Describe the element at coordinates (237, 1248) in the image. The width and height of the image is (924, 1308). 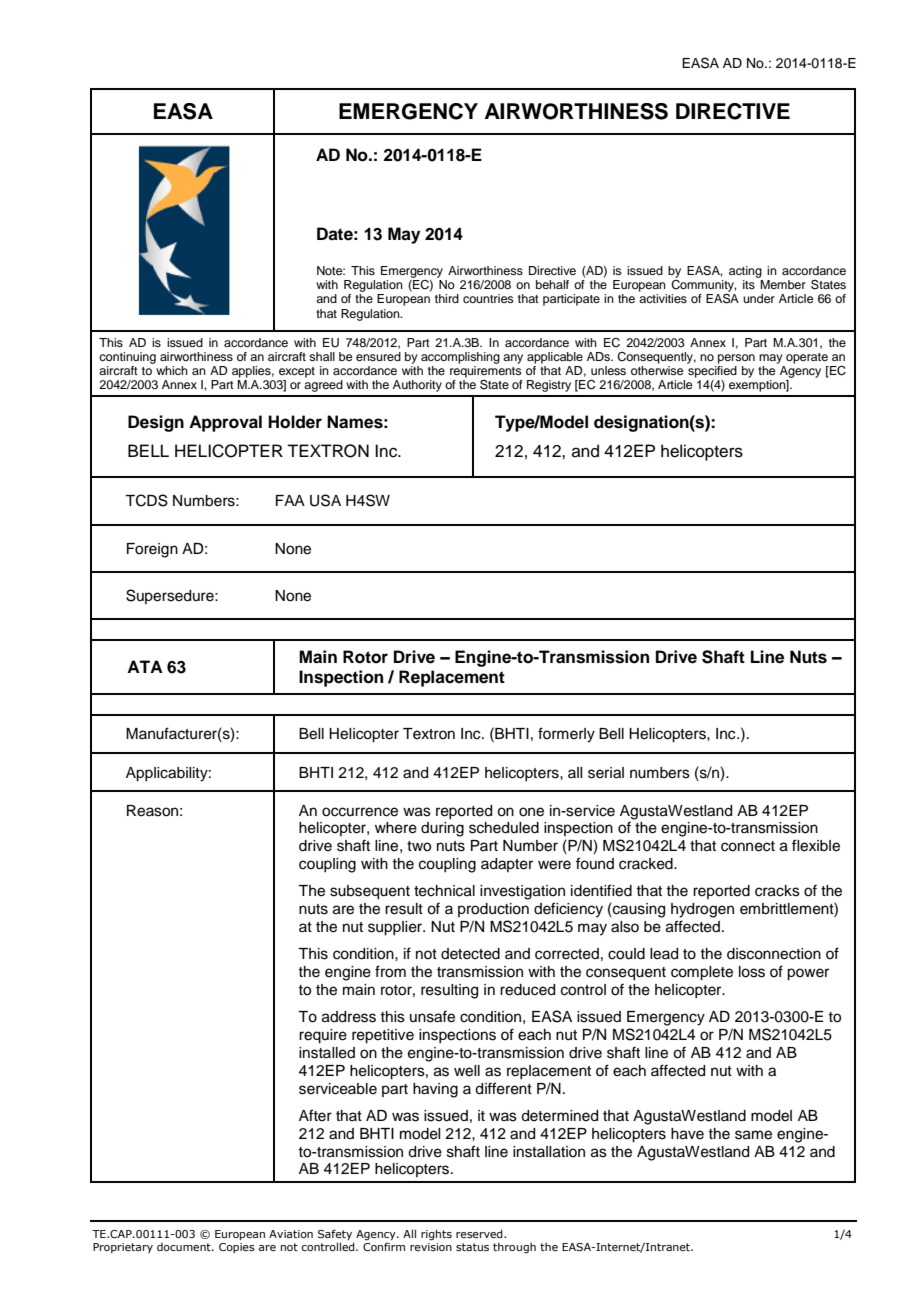
I see `Copies` at that location.
